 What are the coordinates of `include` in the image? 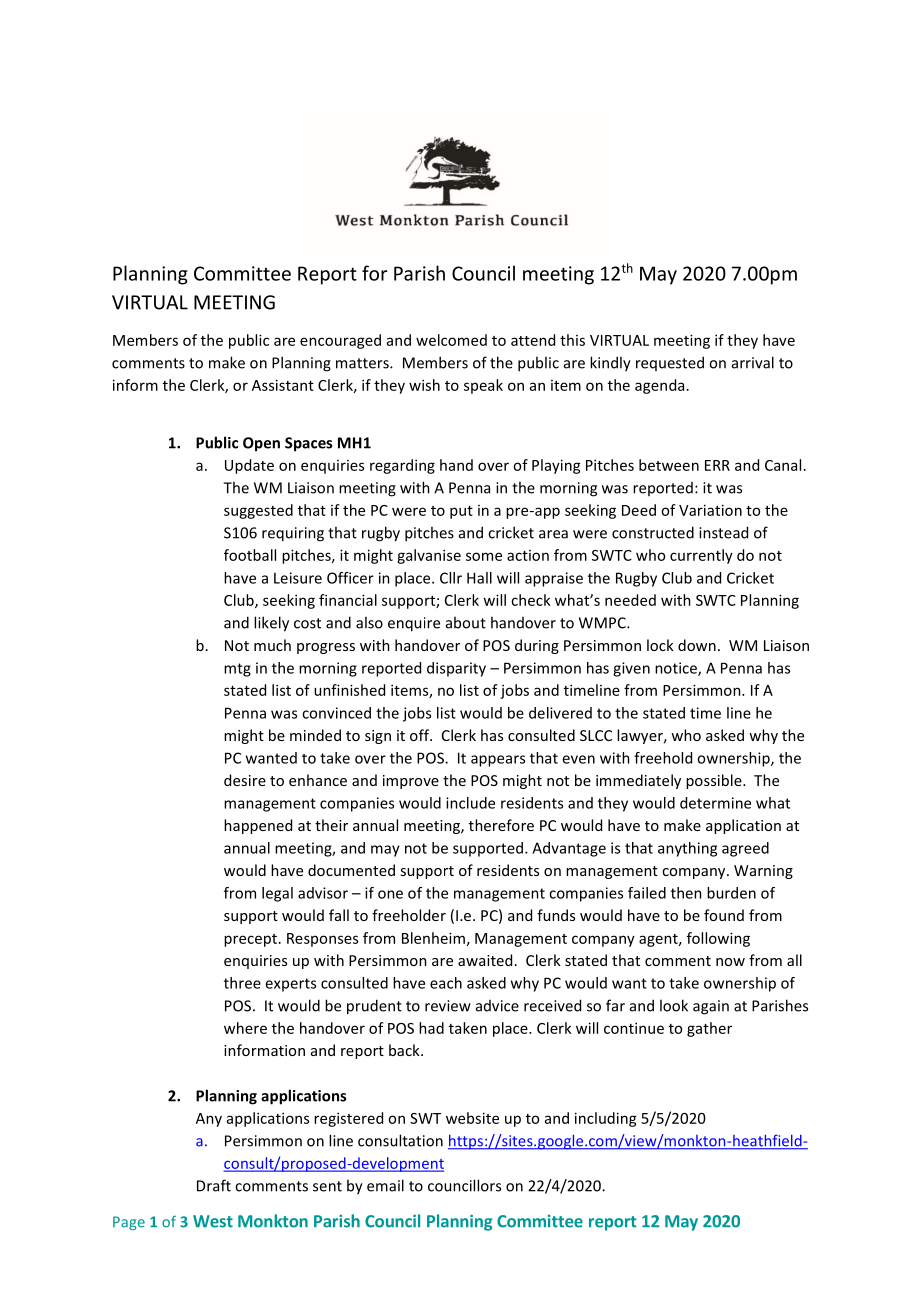 It's located at (470, 803).
